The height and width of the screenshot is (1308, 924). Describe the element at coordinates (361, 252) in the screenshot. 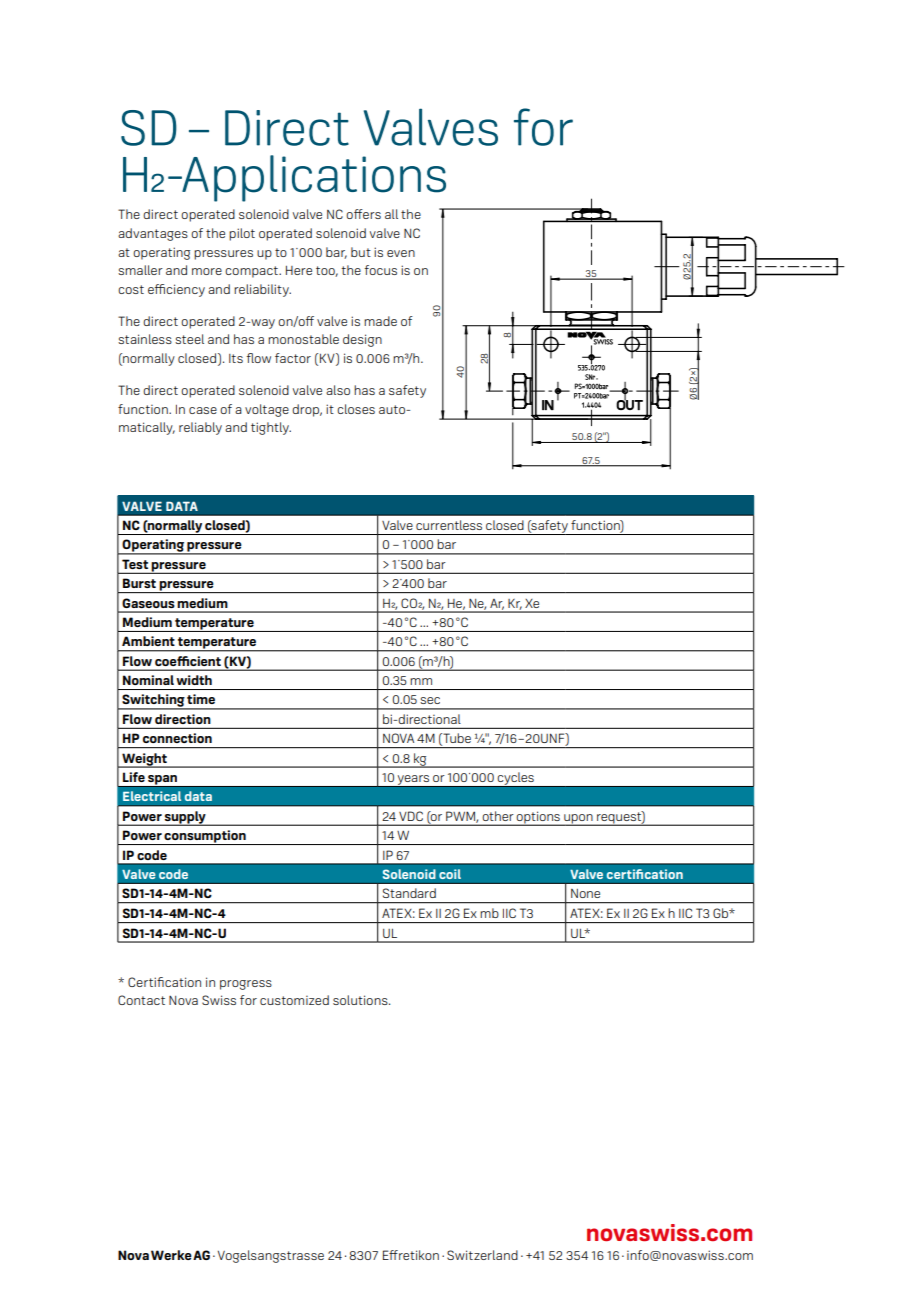

I see `but` at that location.
